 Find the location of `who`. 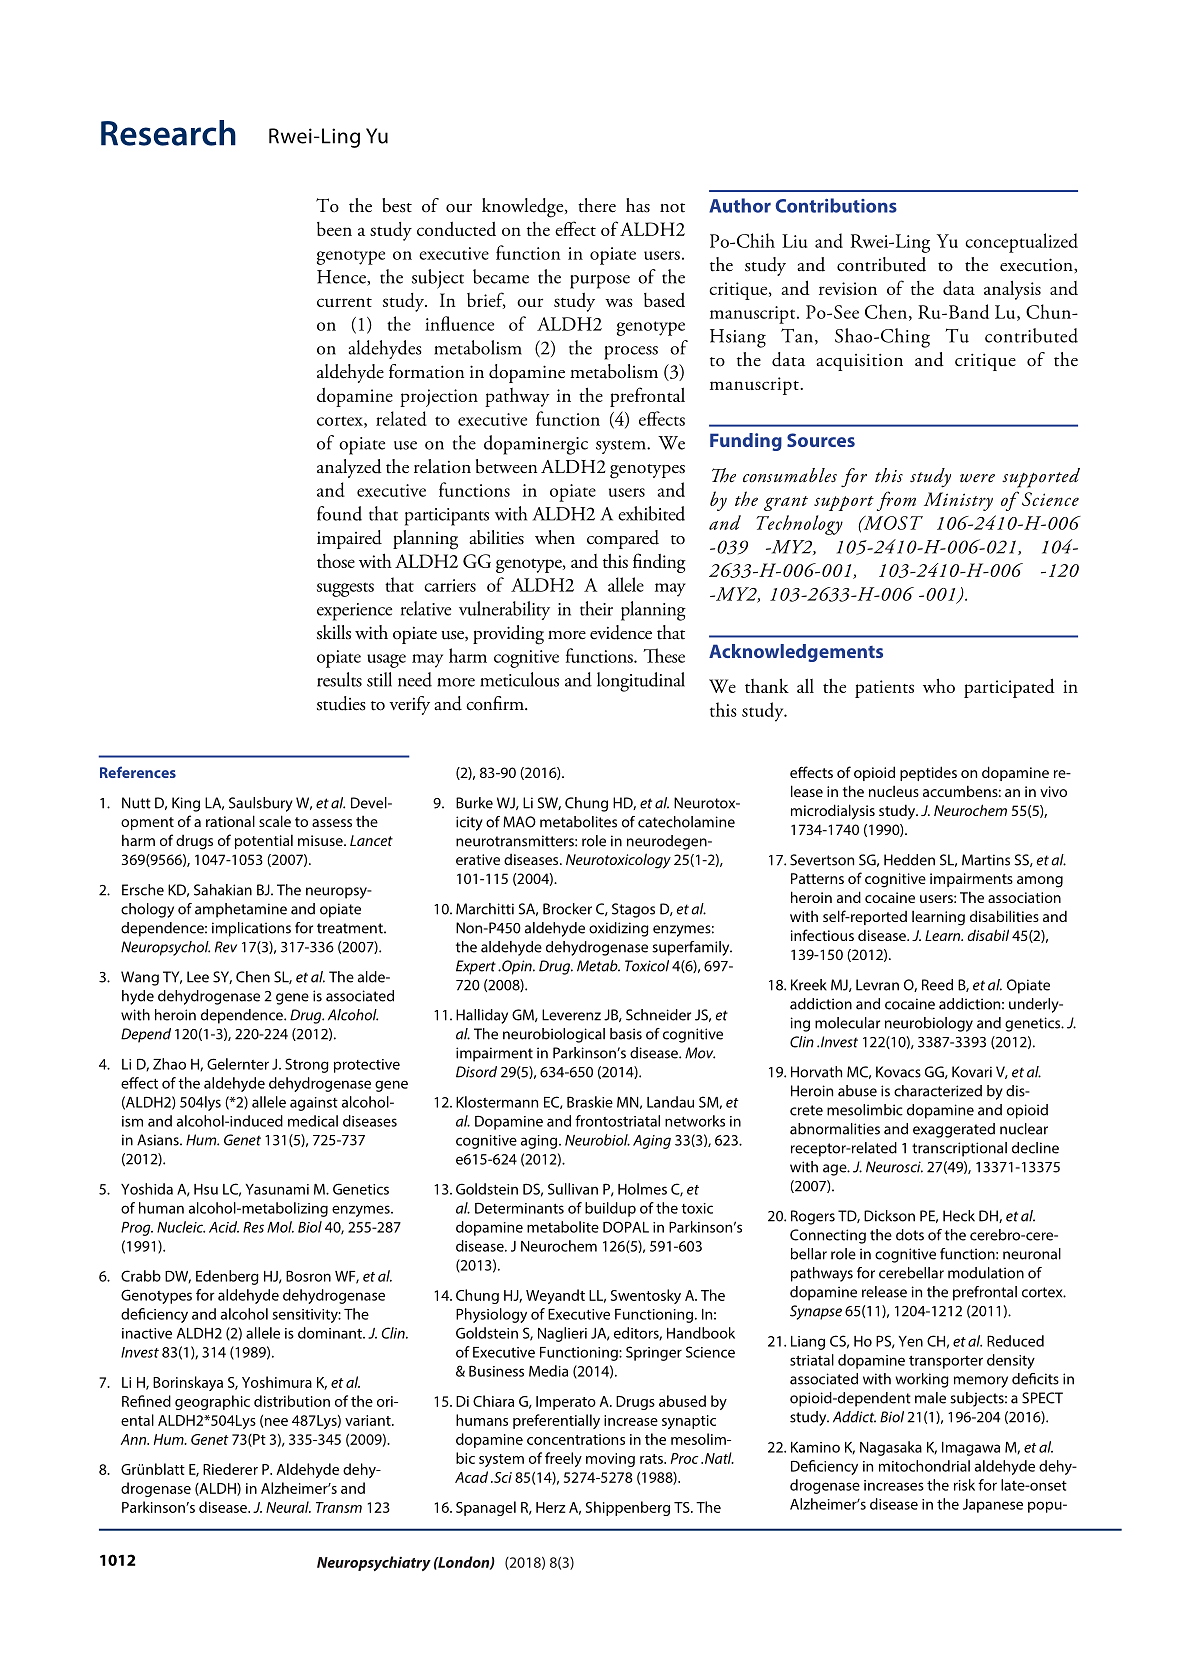

who is located at coordinates (939, 685).
